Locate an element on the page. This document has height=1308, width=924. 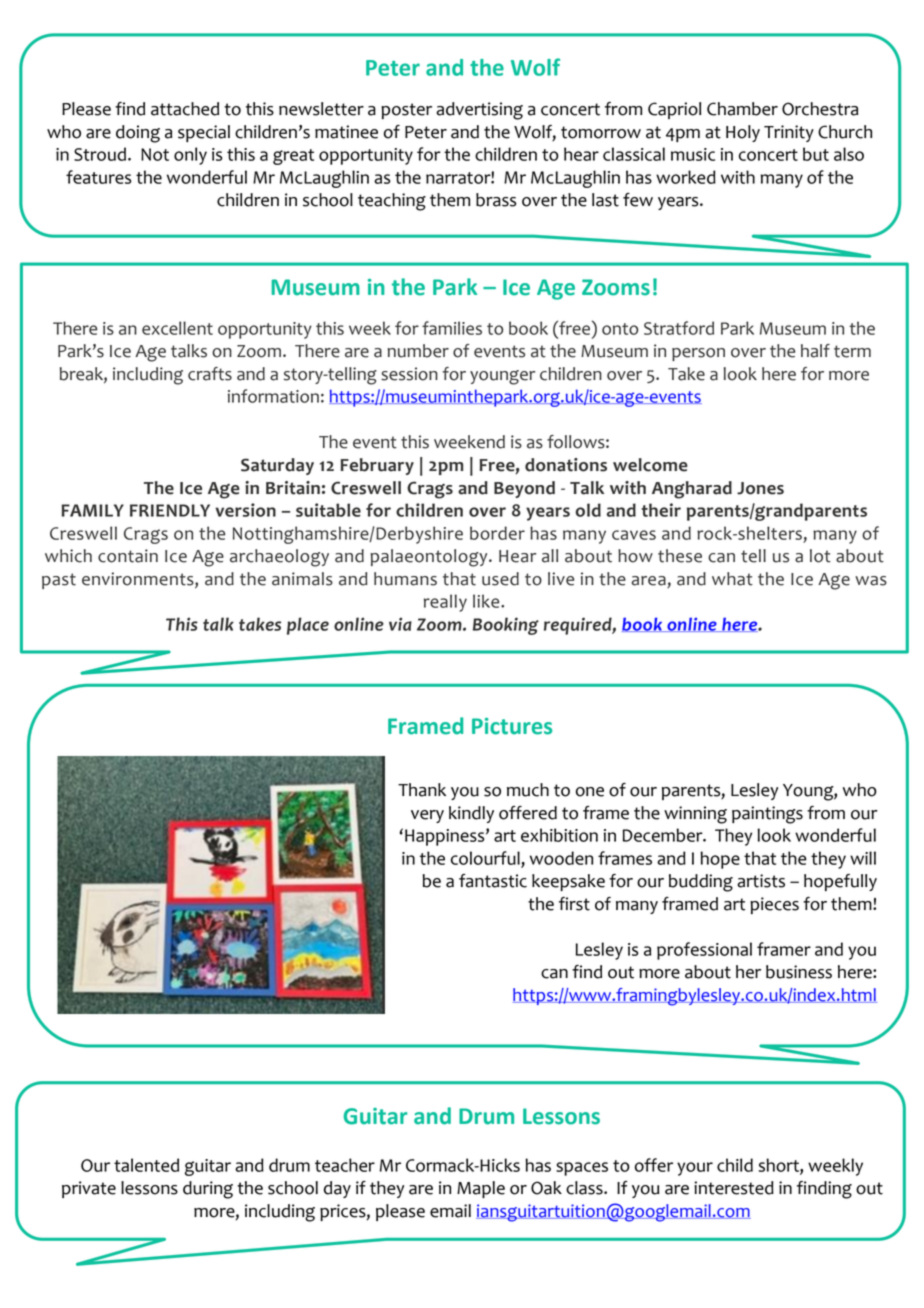
what is located at coordinates (732, 579).
